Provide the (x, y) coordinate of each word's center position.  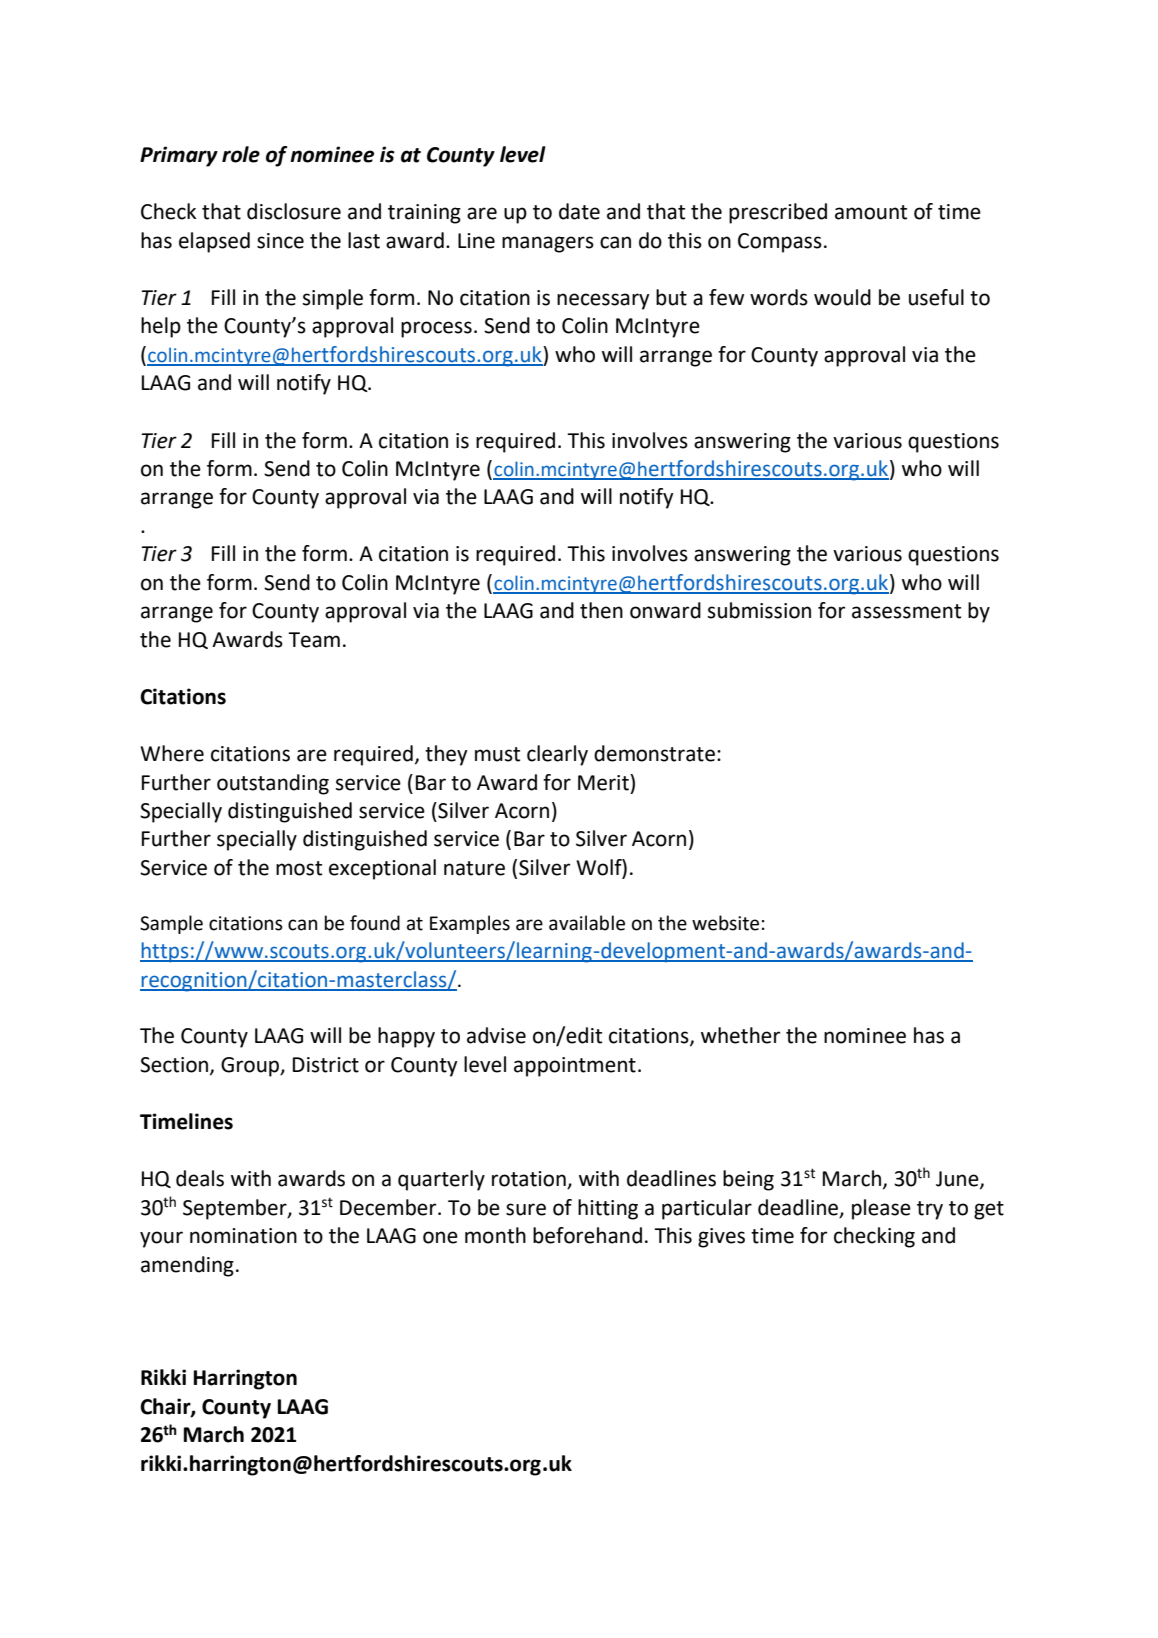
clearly (557, 755)
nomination (243, 1236)
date (579, 211)
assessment (906, 611)
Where (172, 753)
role (241, 154)
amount (871, 212)
